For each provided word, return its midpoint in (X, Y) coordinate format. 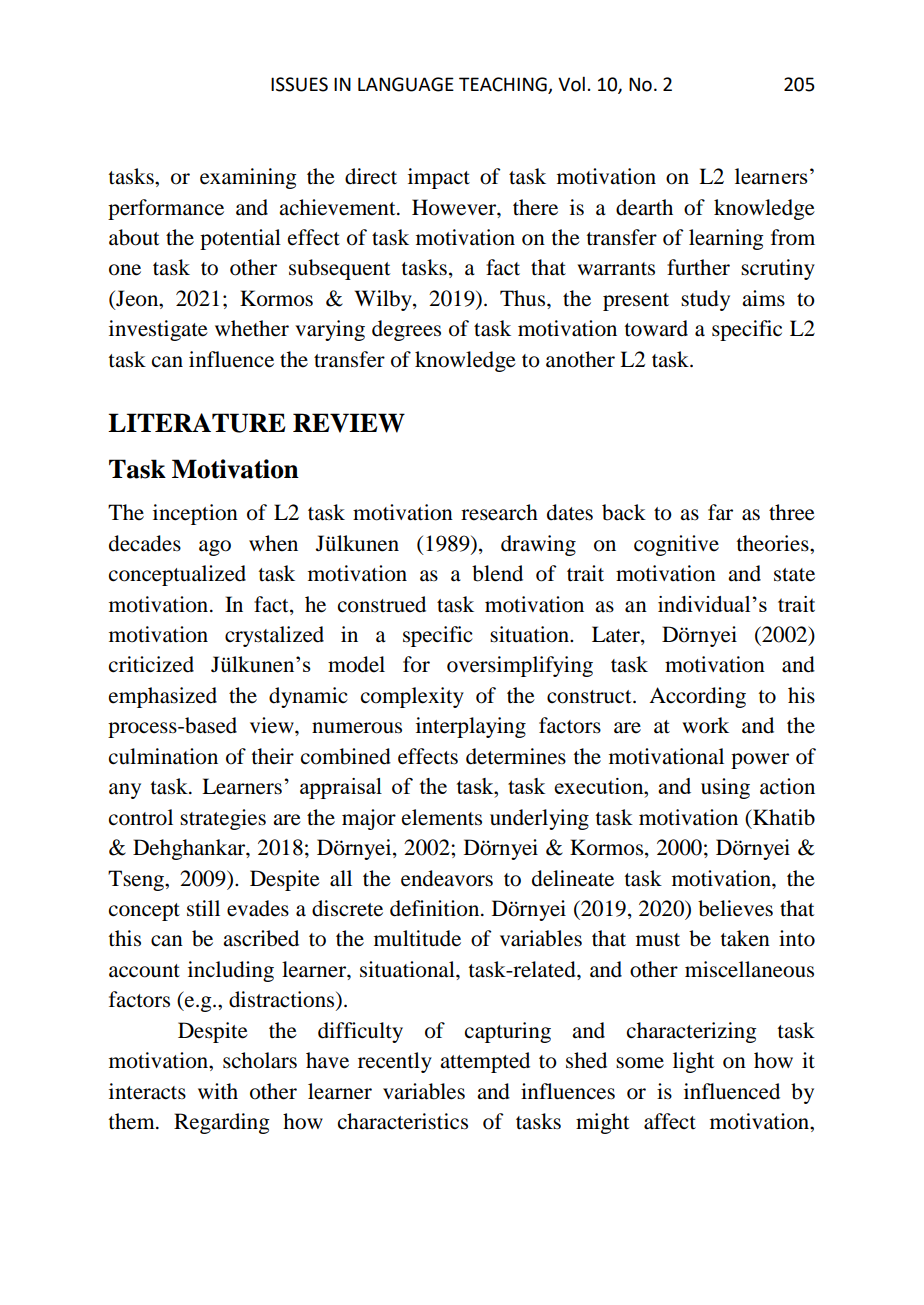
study (705, 300)
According (697, 697)
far (720, 512)
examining (248, 178)
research (499, 512)
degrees (406, 330)
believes (735, 908)
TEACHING (503, 84)
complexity (412, 697)
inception (195, 514)
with (218, 1091)
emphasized (163, 697)
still (203, 908)
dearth (644, 207)
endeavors (447, 878)
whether (252, 328)
